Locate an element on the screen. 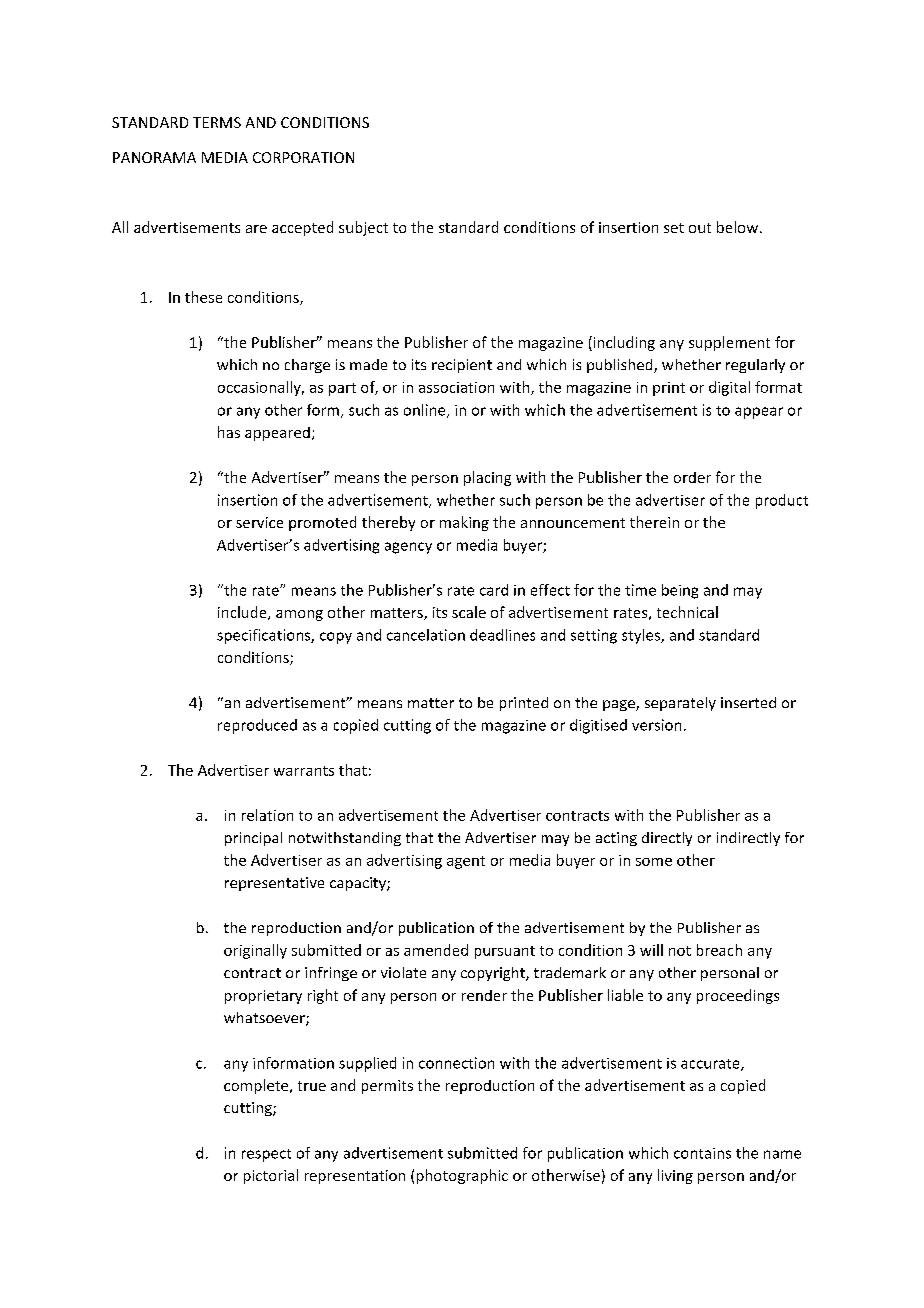 This screenshot has height=1308, width=924. include is located at coordinates (243, 613).
